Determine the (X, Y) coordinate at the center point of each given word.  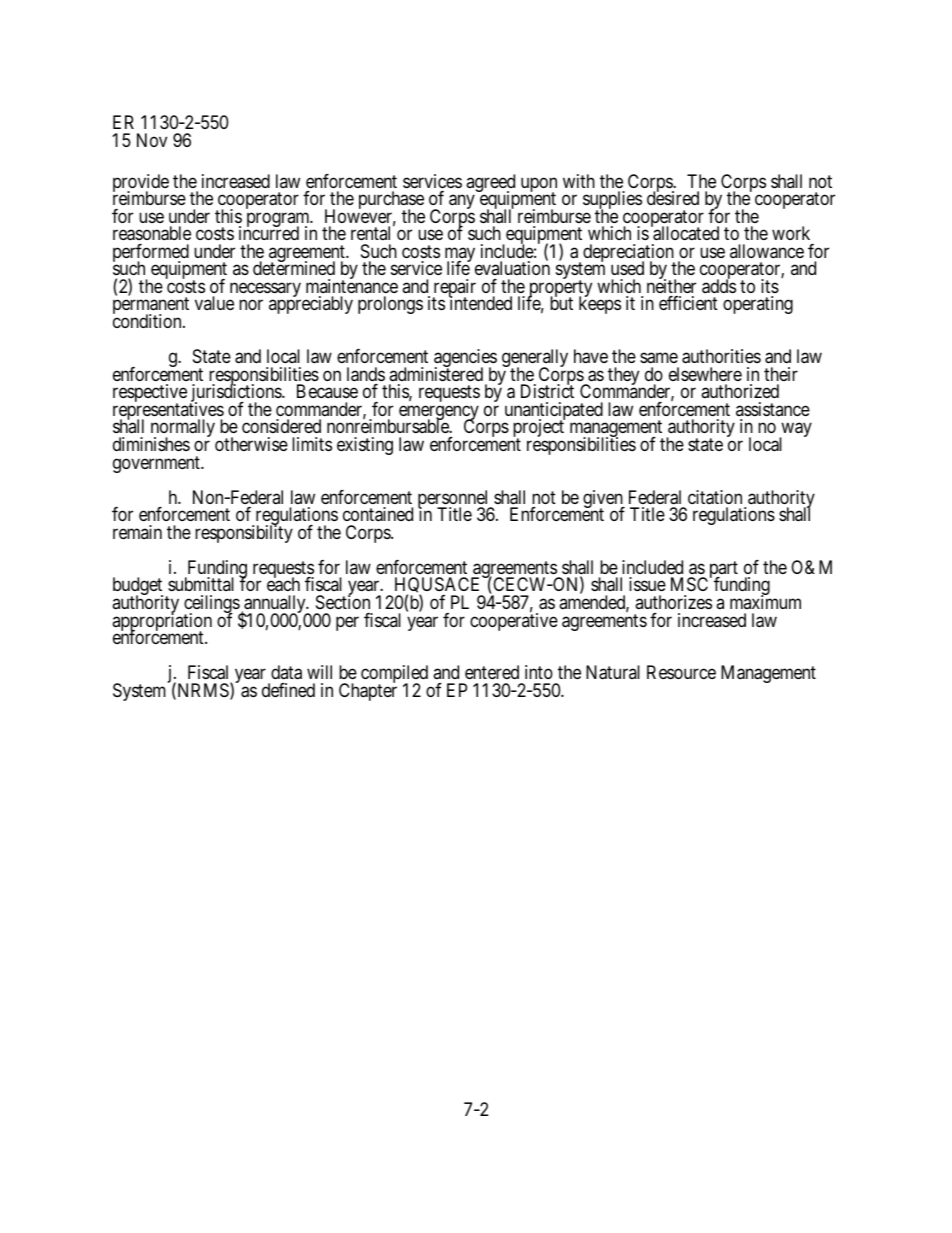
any (462, 202)
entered (492, 672)
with (579, 181)
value (214, 303)
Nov (152, 140)
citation (715, 497)
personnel (455, 500)
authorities (721, 356)
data (286, 672)
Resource (681, 672)
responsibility (244, 533)
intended (480, 303)
